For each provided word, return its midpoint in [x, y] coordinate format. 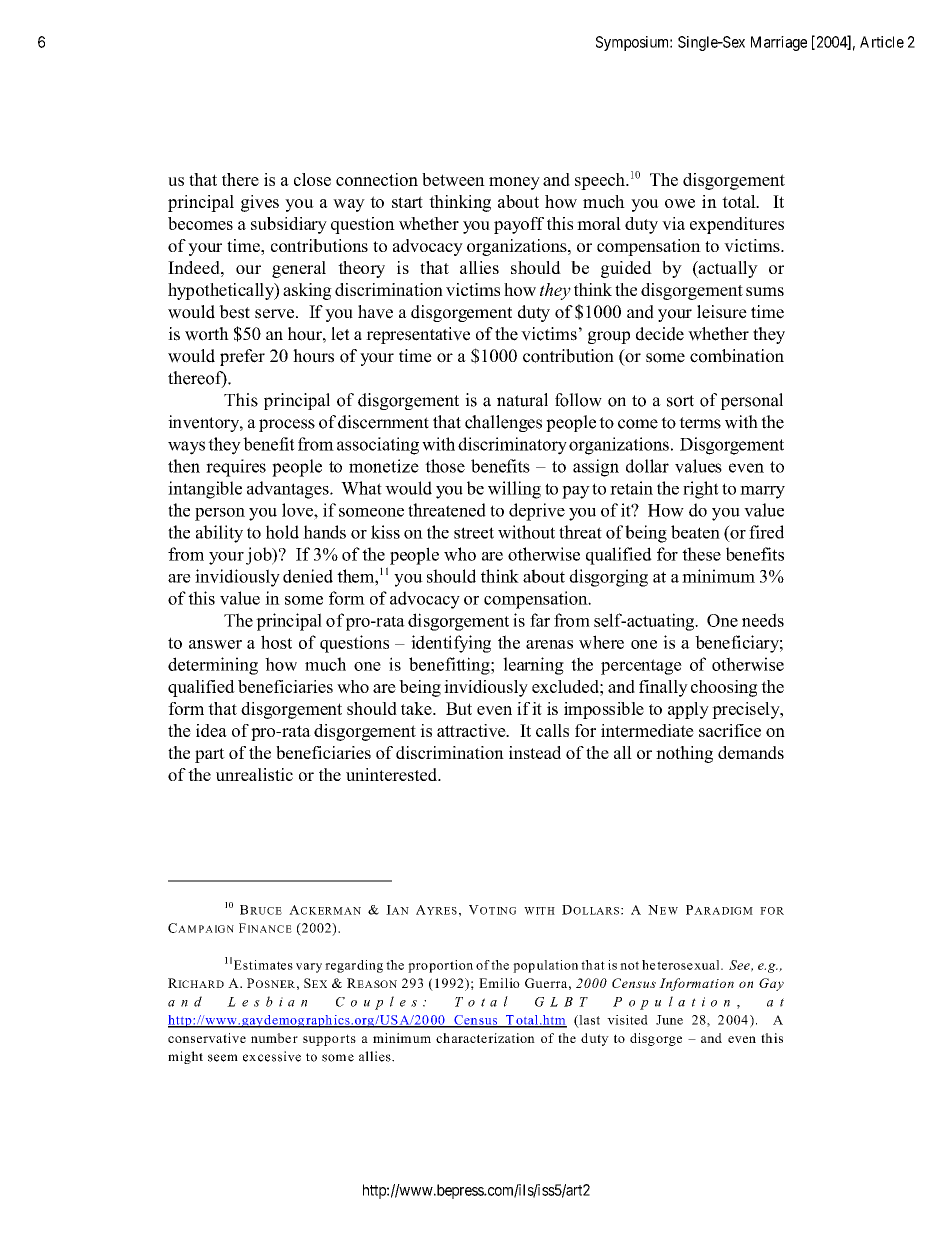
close [312, 179]
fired [766, 532]
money [514, 183]
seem [223, 1058]
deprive [537, 512]
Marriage [779, 43]
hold [282, 532]
